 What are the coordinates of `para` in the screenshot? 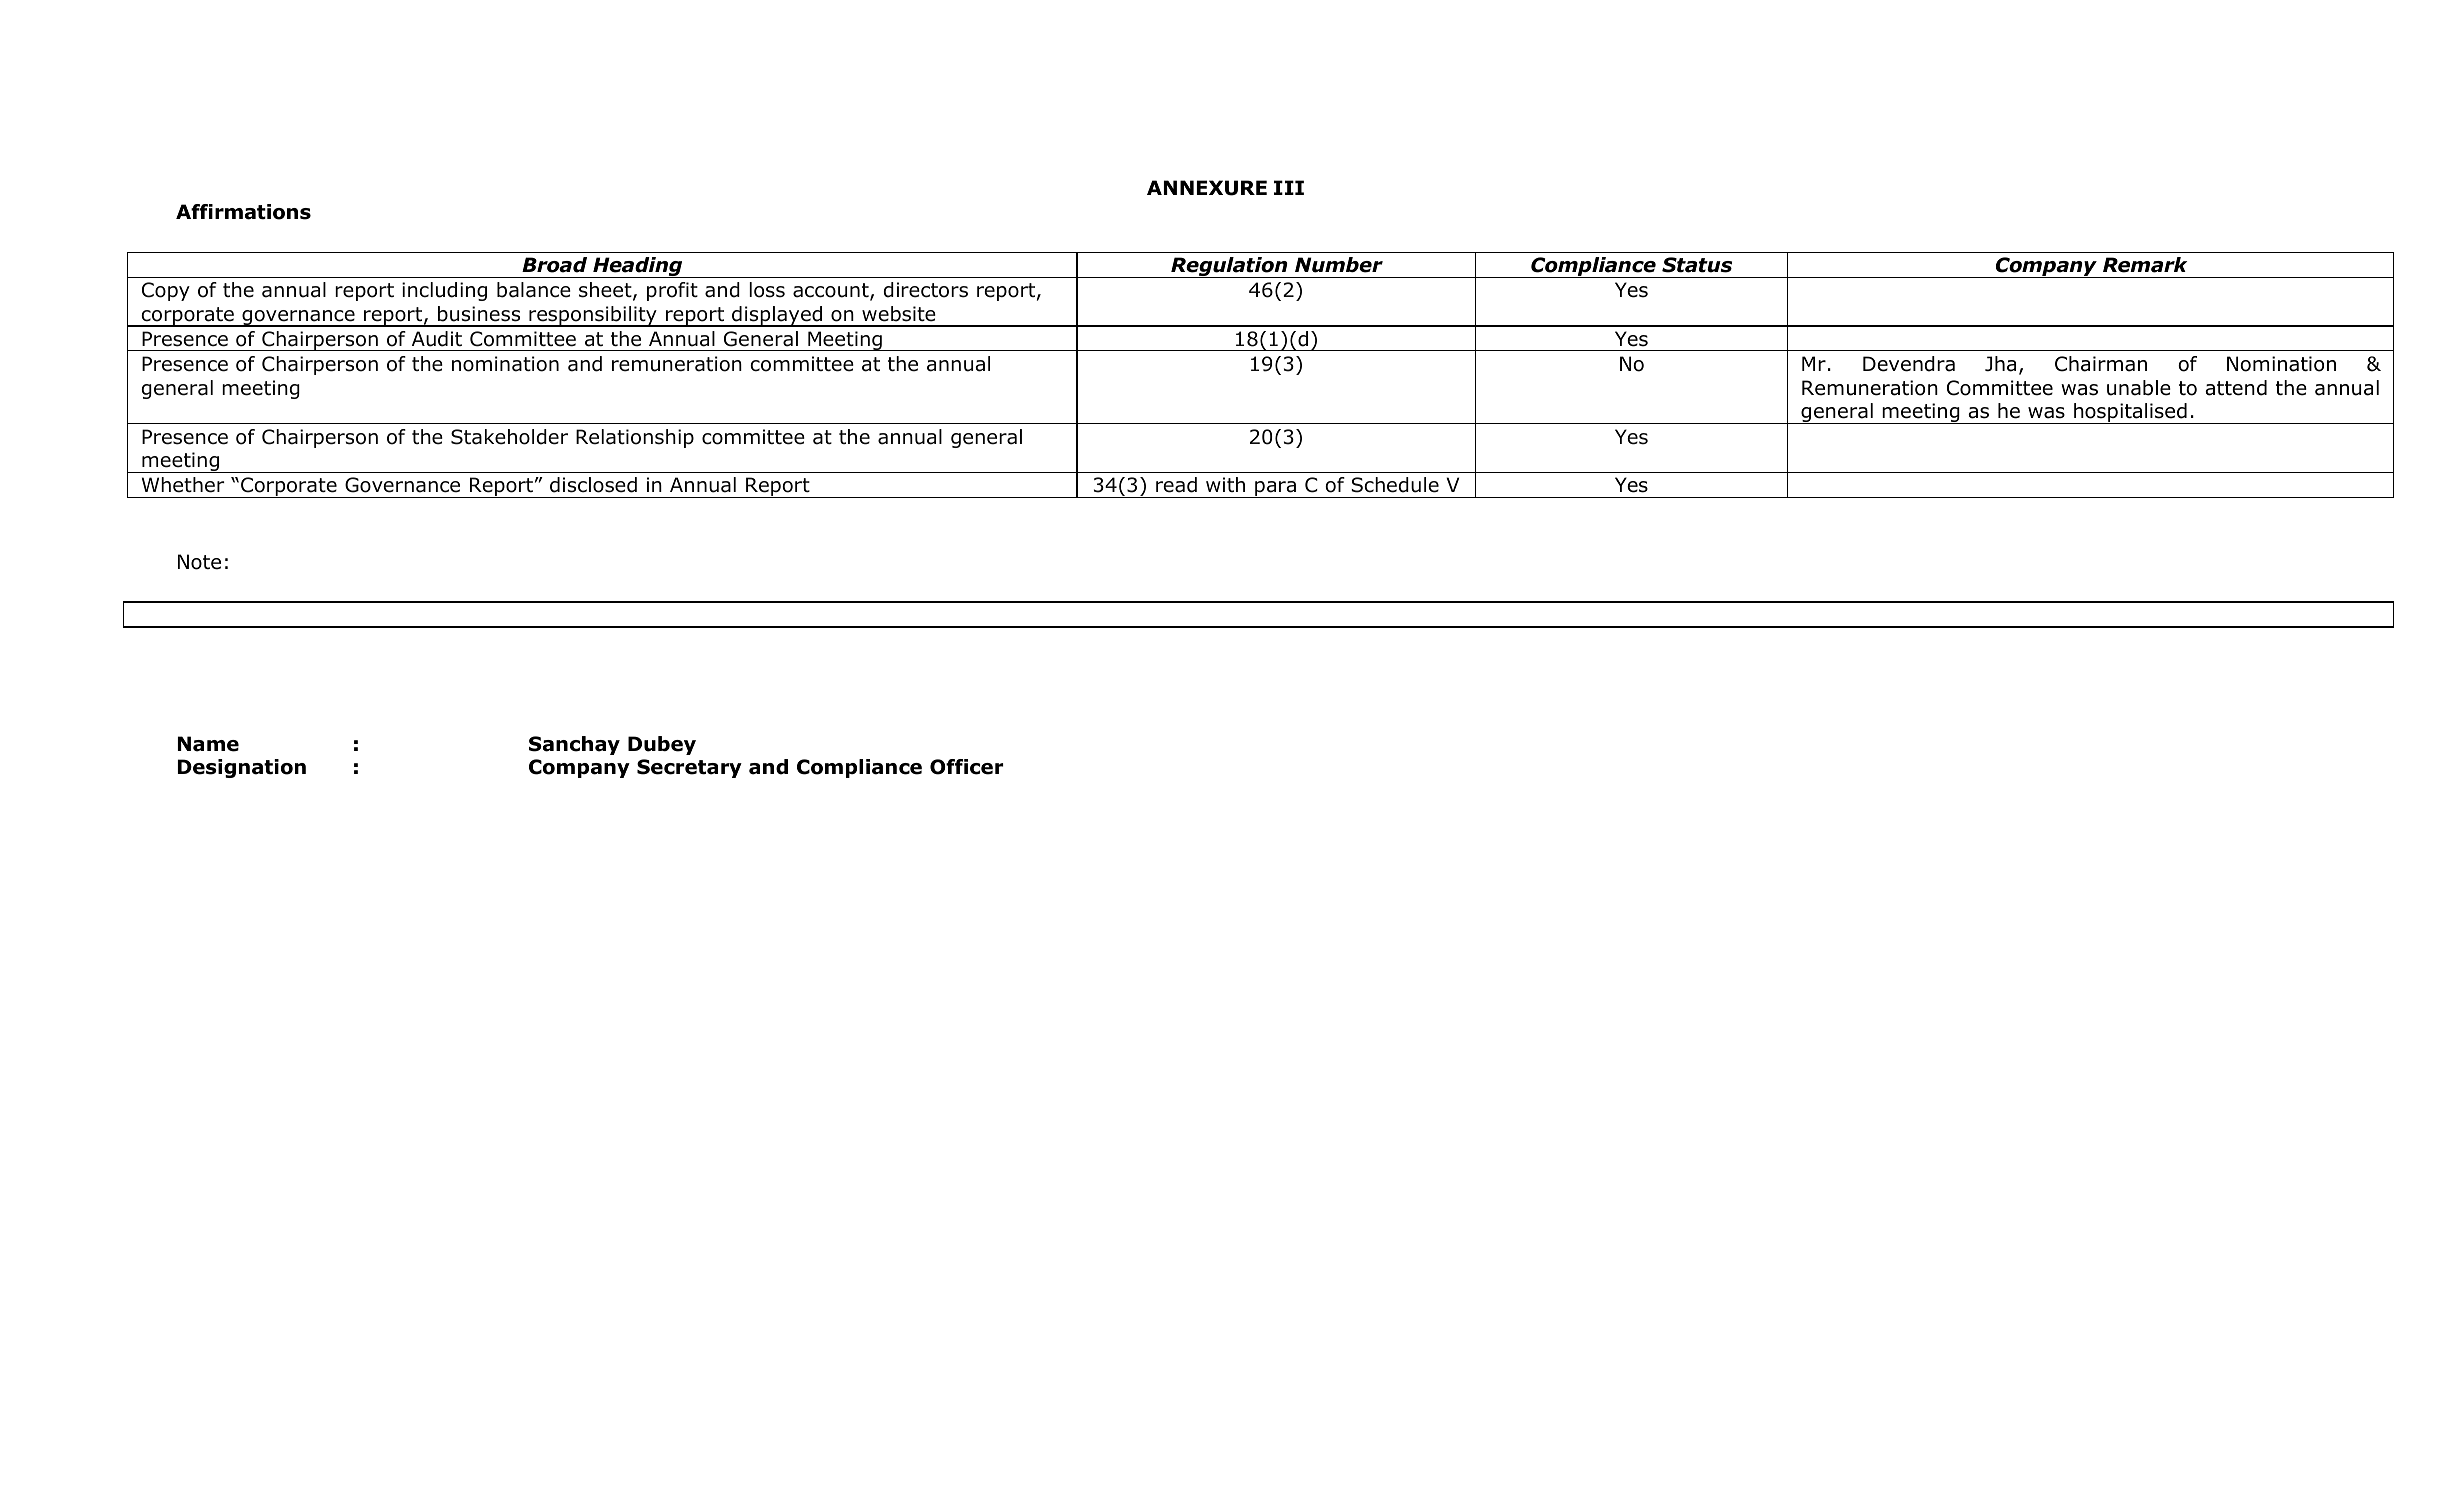 It's located at (1276, 489).
